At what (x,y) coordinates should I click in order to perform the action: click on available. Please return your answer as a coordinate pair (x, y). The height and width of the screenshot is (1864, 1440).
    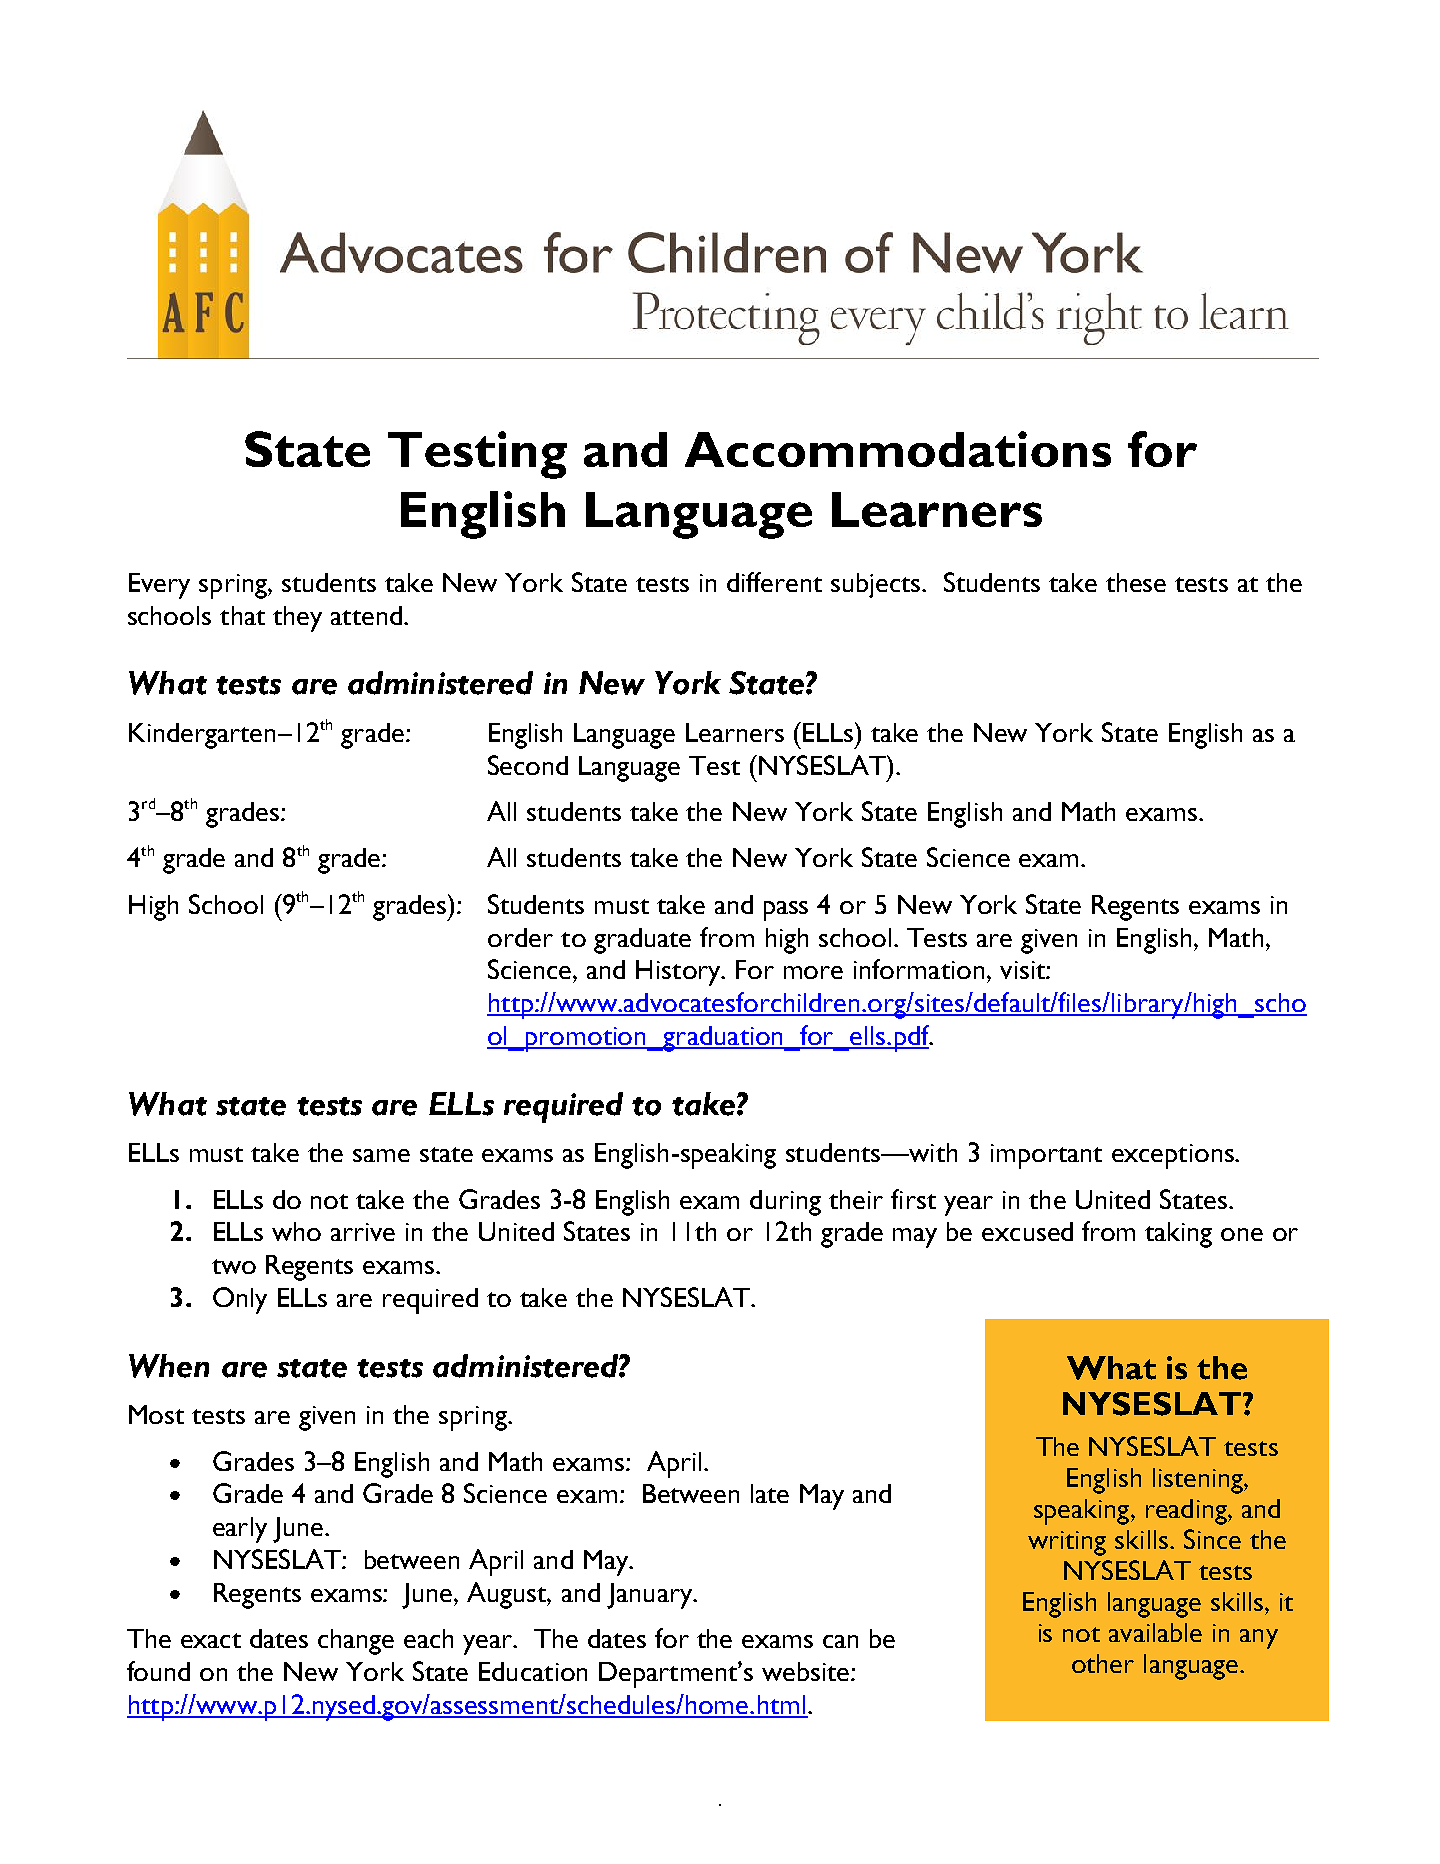
    Looking at the image, I should click on (1155, 1632).
